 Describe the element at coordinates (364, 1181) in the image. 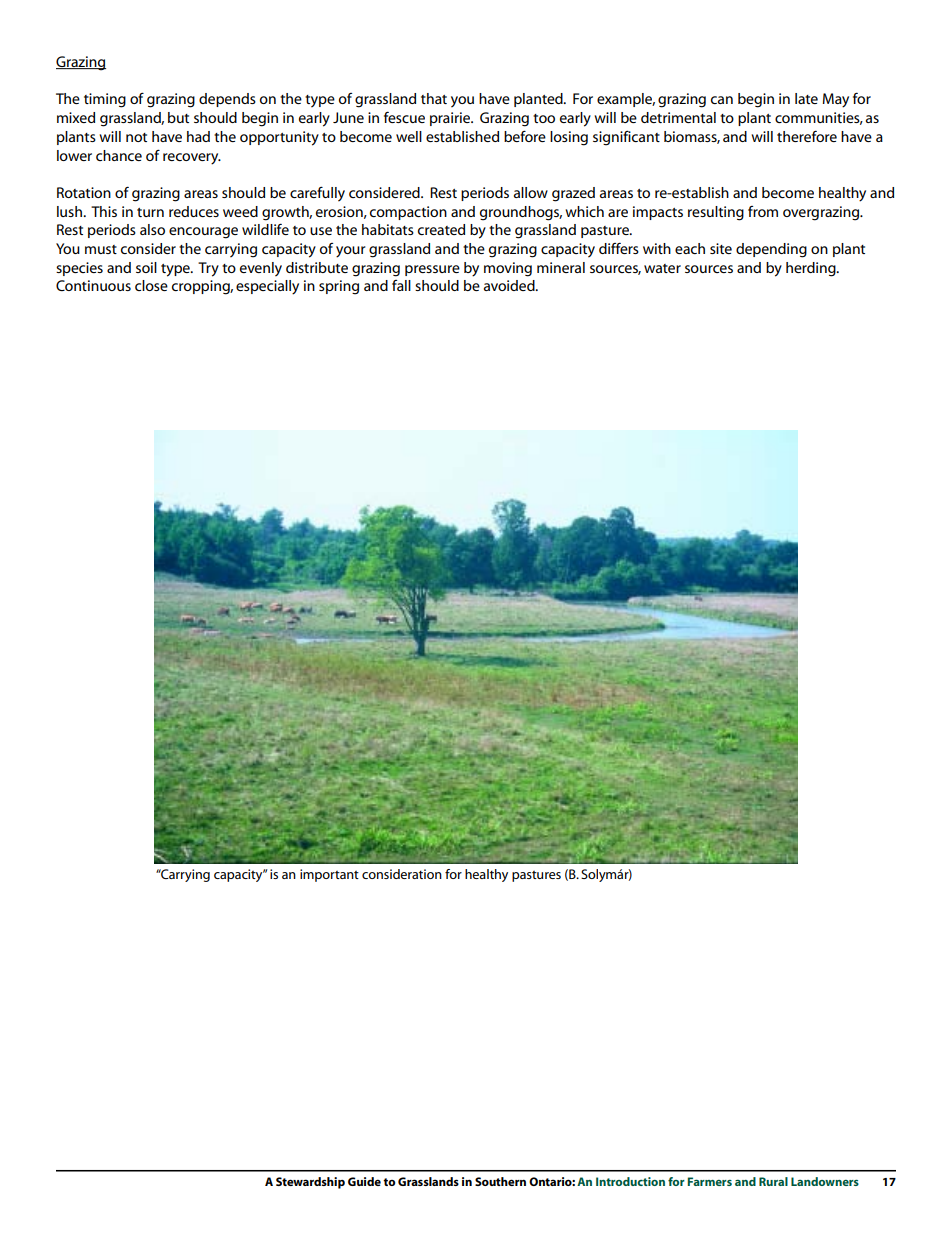

I see `Guide` at that location.
